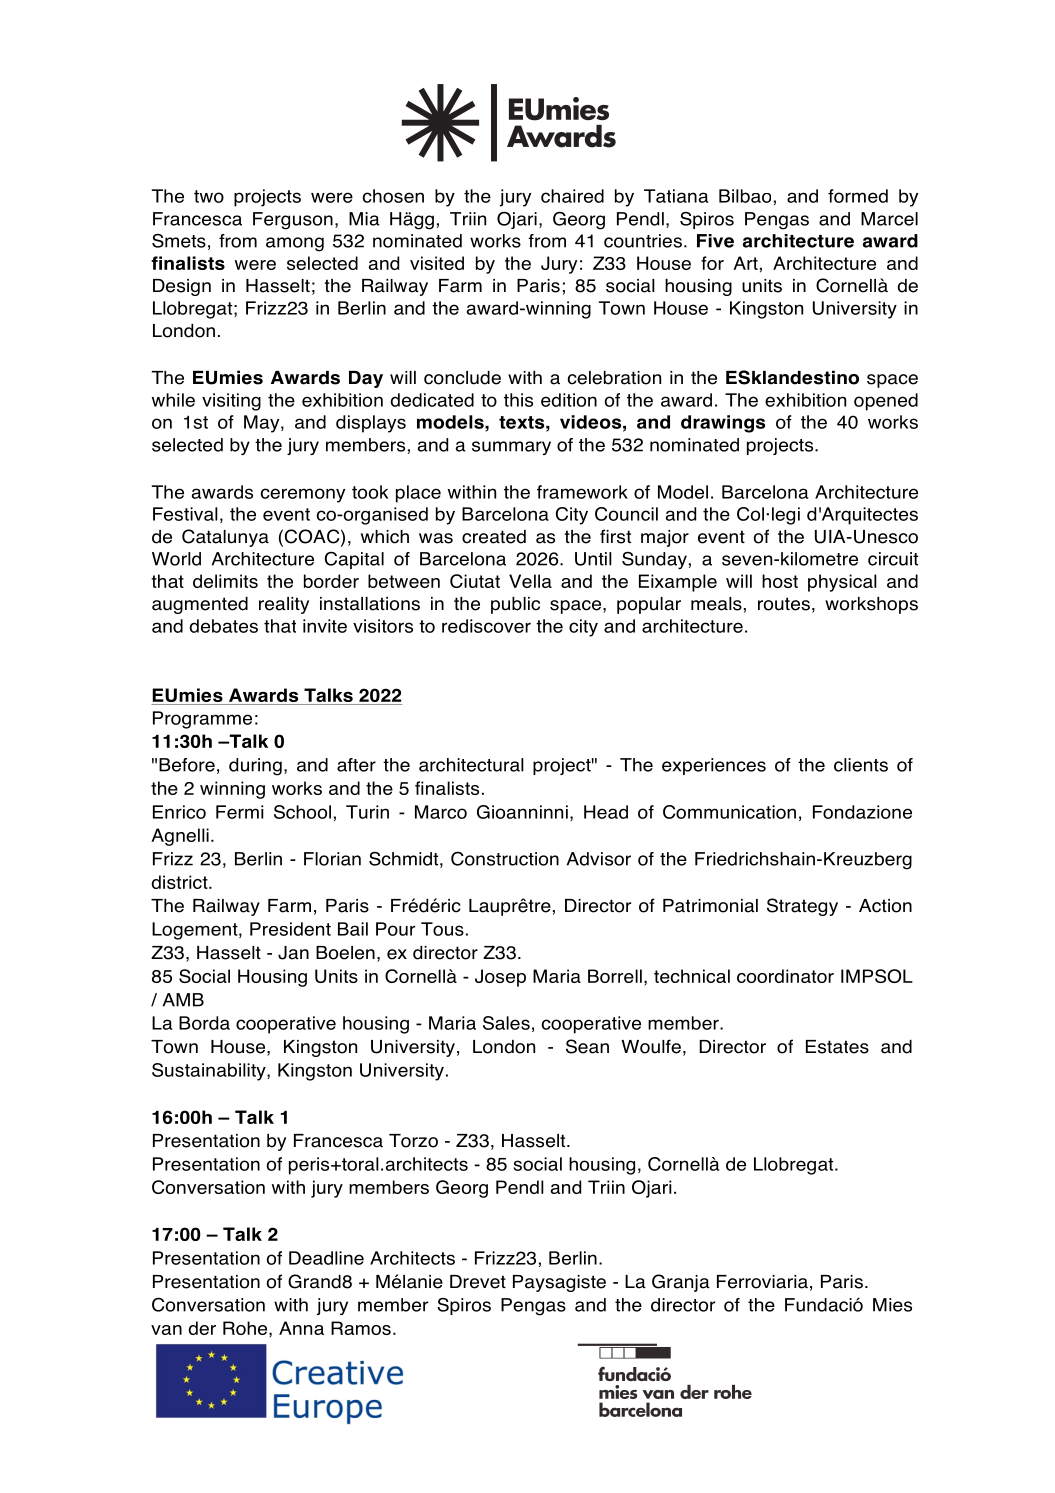 This image has height=1493, width=1055. Describe the element at coordinates (572, 196) in the image. I see `chaired` at that location.
